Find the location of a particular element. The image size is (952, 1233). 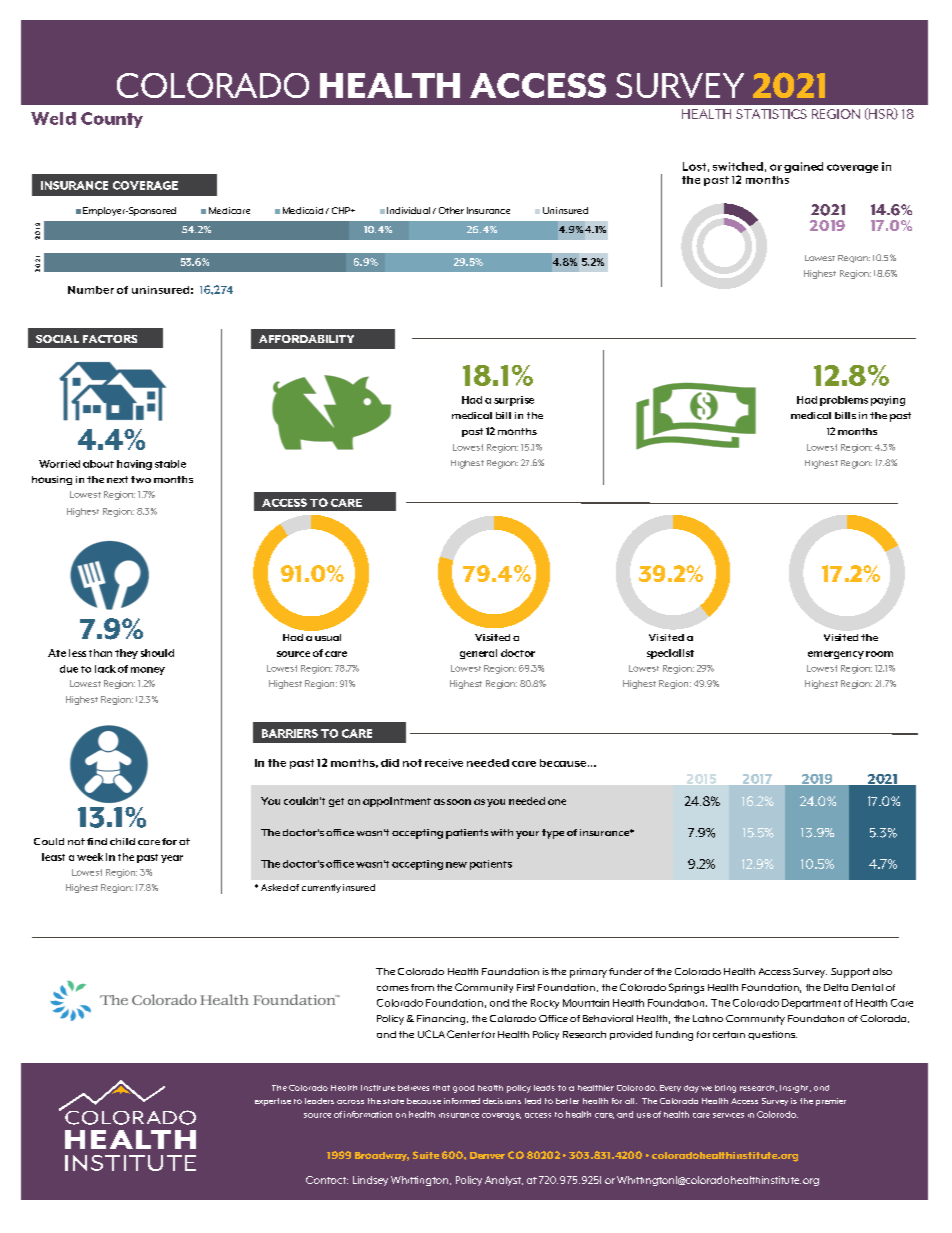

general is located at coordinates (478, 654).
